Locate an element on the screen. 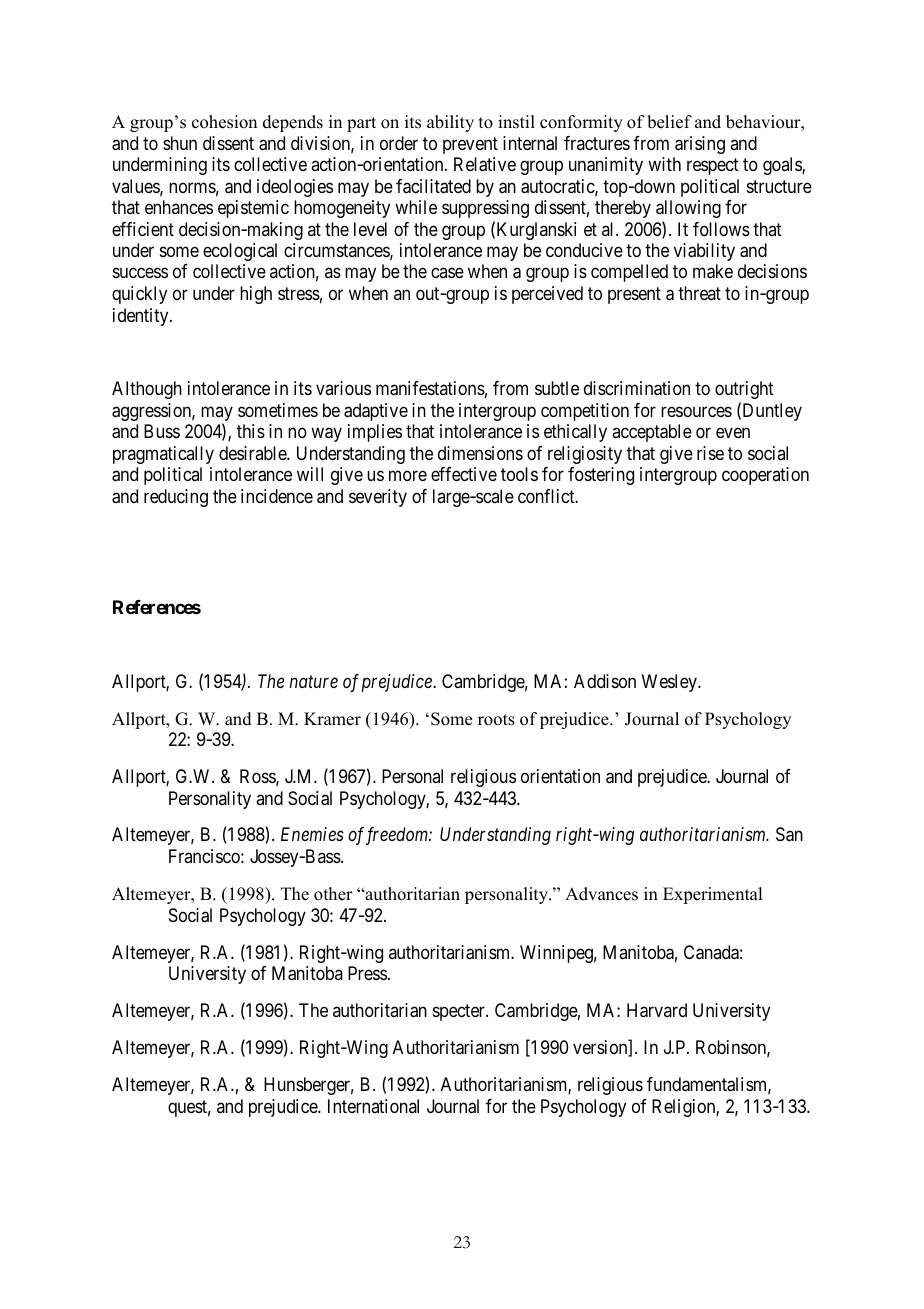 The height and width of the screenshot is (1309, 924). International is located at coordinates (373, 1106).
